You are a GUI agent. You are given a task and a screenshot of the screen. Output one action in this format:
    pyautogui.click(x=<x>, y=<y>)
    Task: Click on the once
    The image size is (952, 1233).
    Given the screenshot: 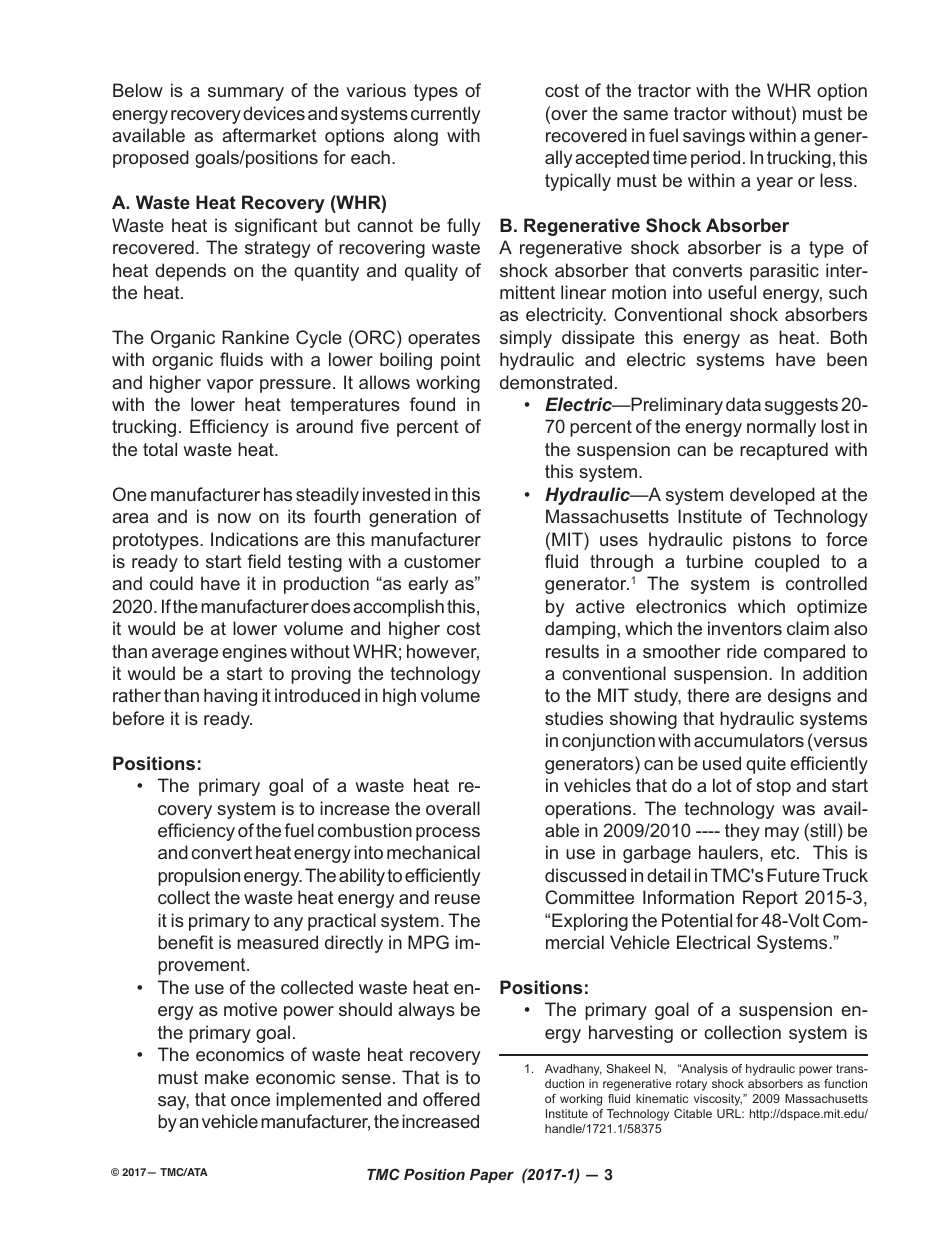 What is the action you would take?
    pyautogui.click(x=250, y=1101)
